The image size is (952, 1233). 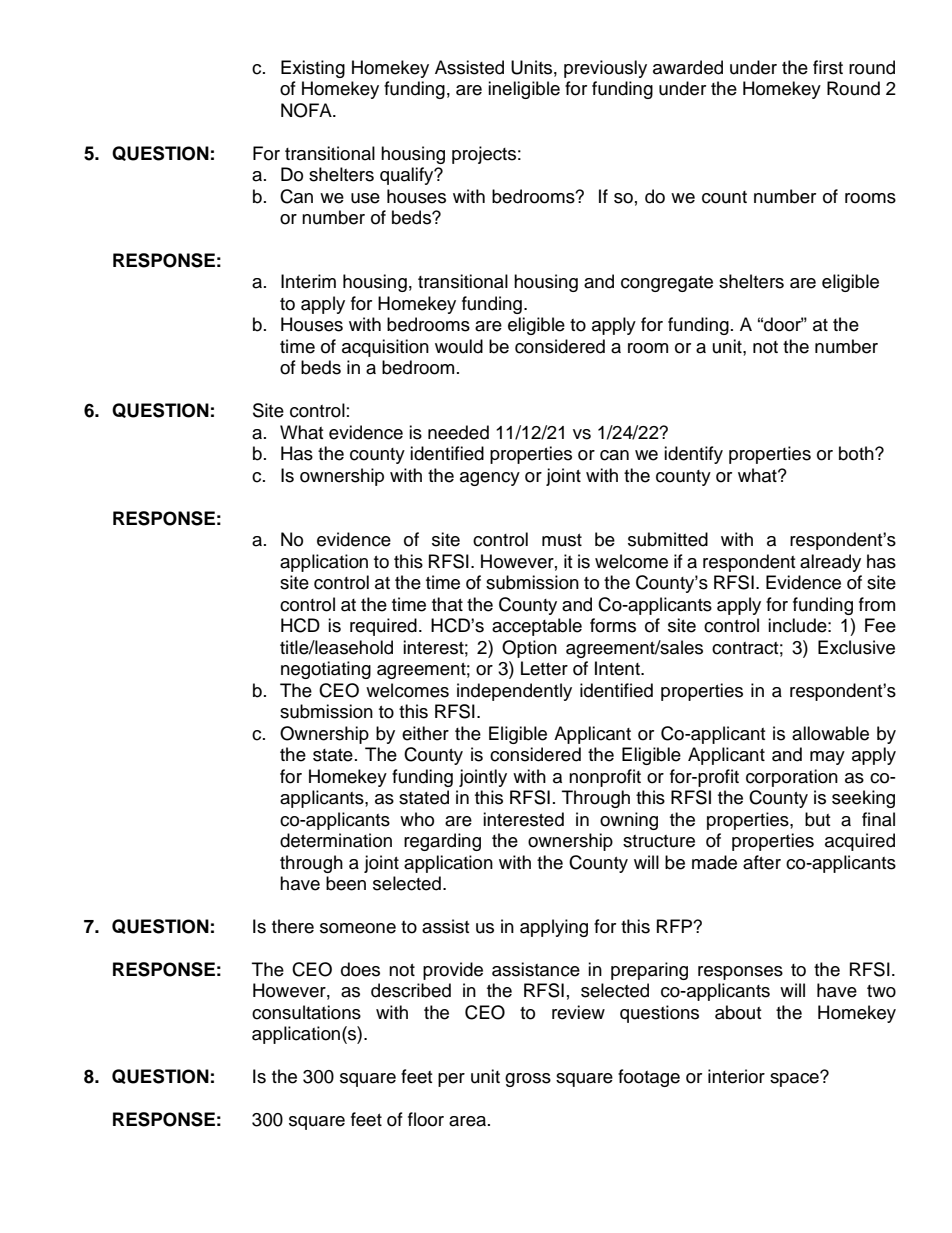 I want to click on owning, so click(x=629, y=821).
